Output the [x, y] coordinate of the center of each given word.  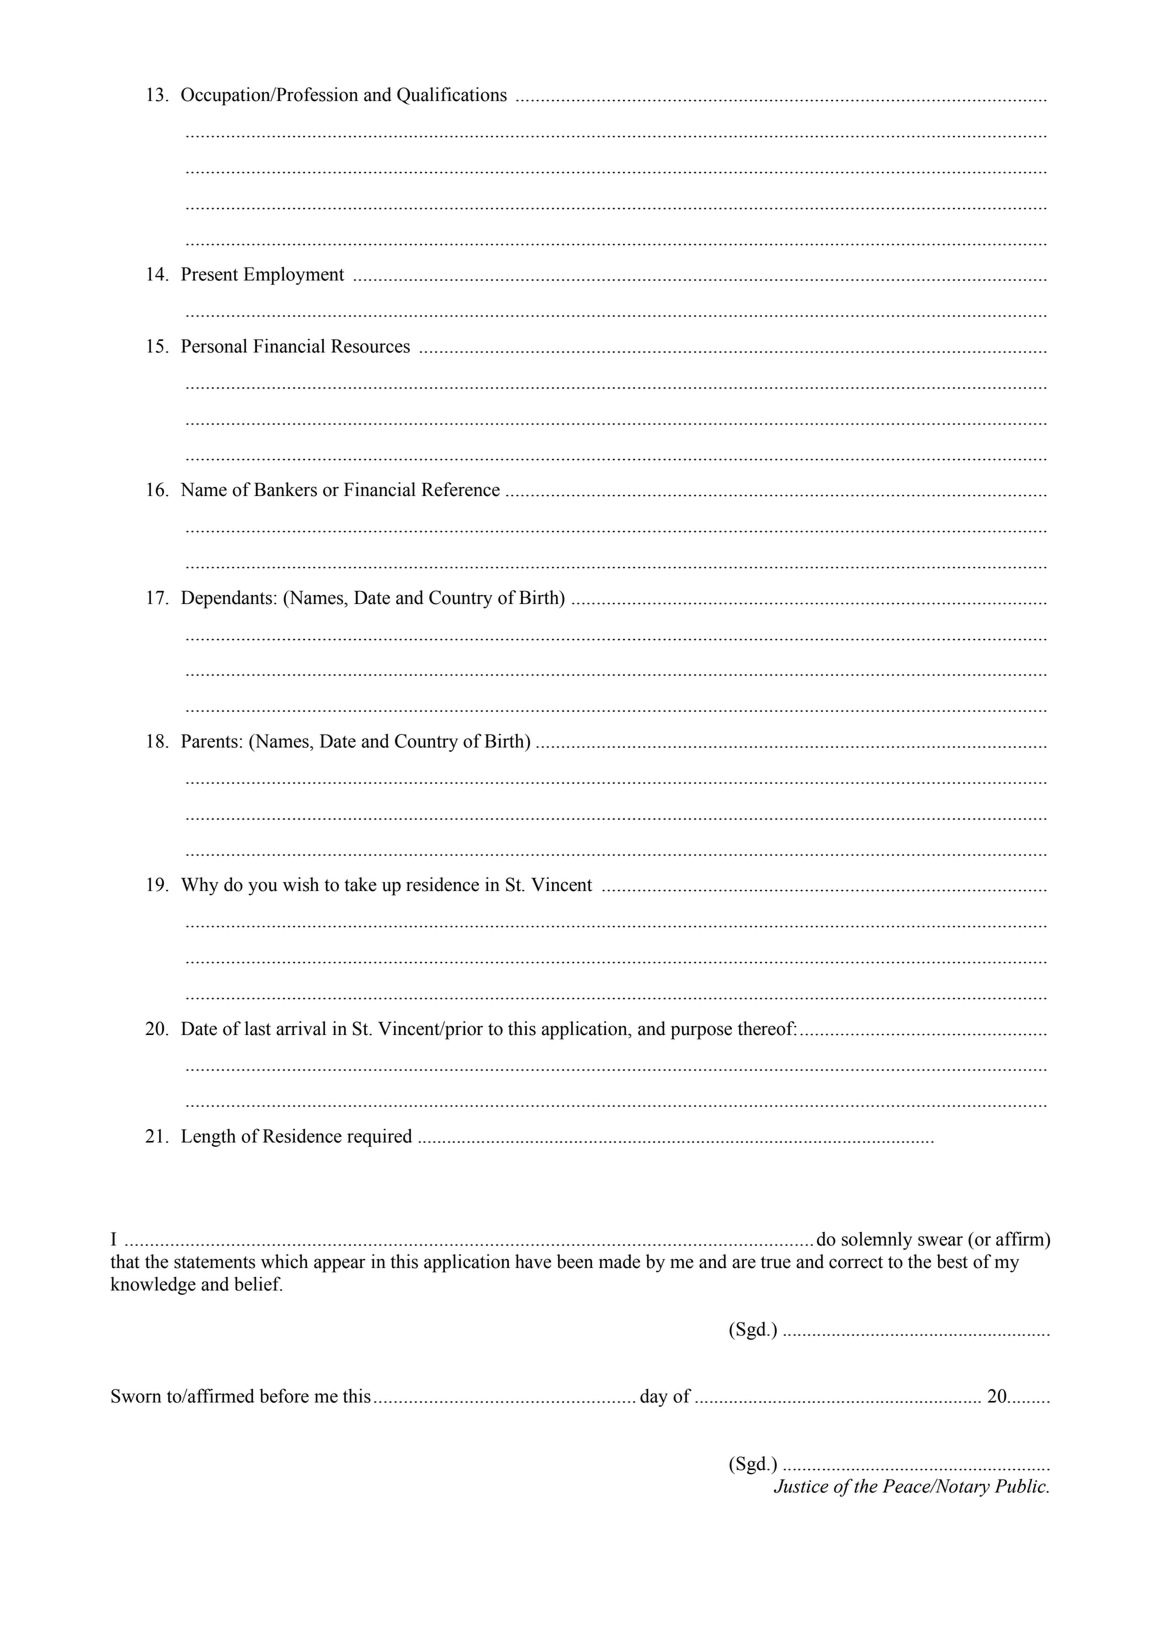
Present [209, 274]
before [284, 1395]
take [360, 884]
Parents [209, 741]
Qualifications [452, 96]
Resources [370, 346]
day [654, 1398]
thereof [767, 1028]
